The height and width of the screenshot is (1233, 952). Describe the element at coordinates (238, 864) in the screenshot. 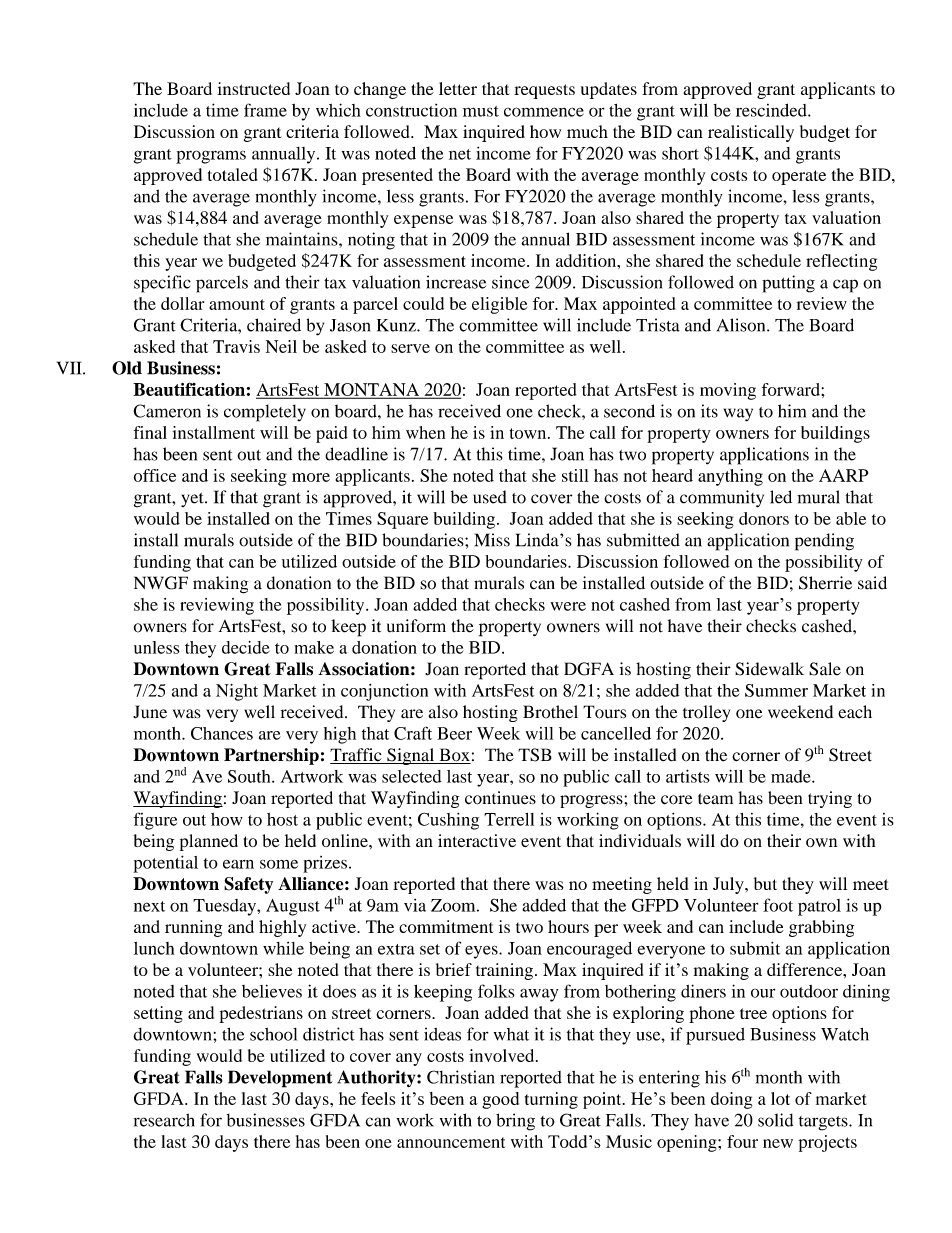

I see `earn` at that location.
